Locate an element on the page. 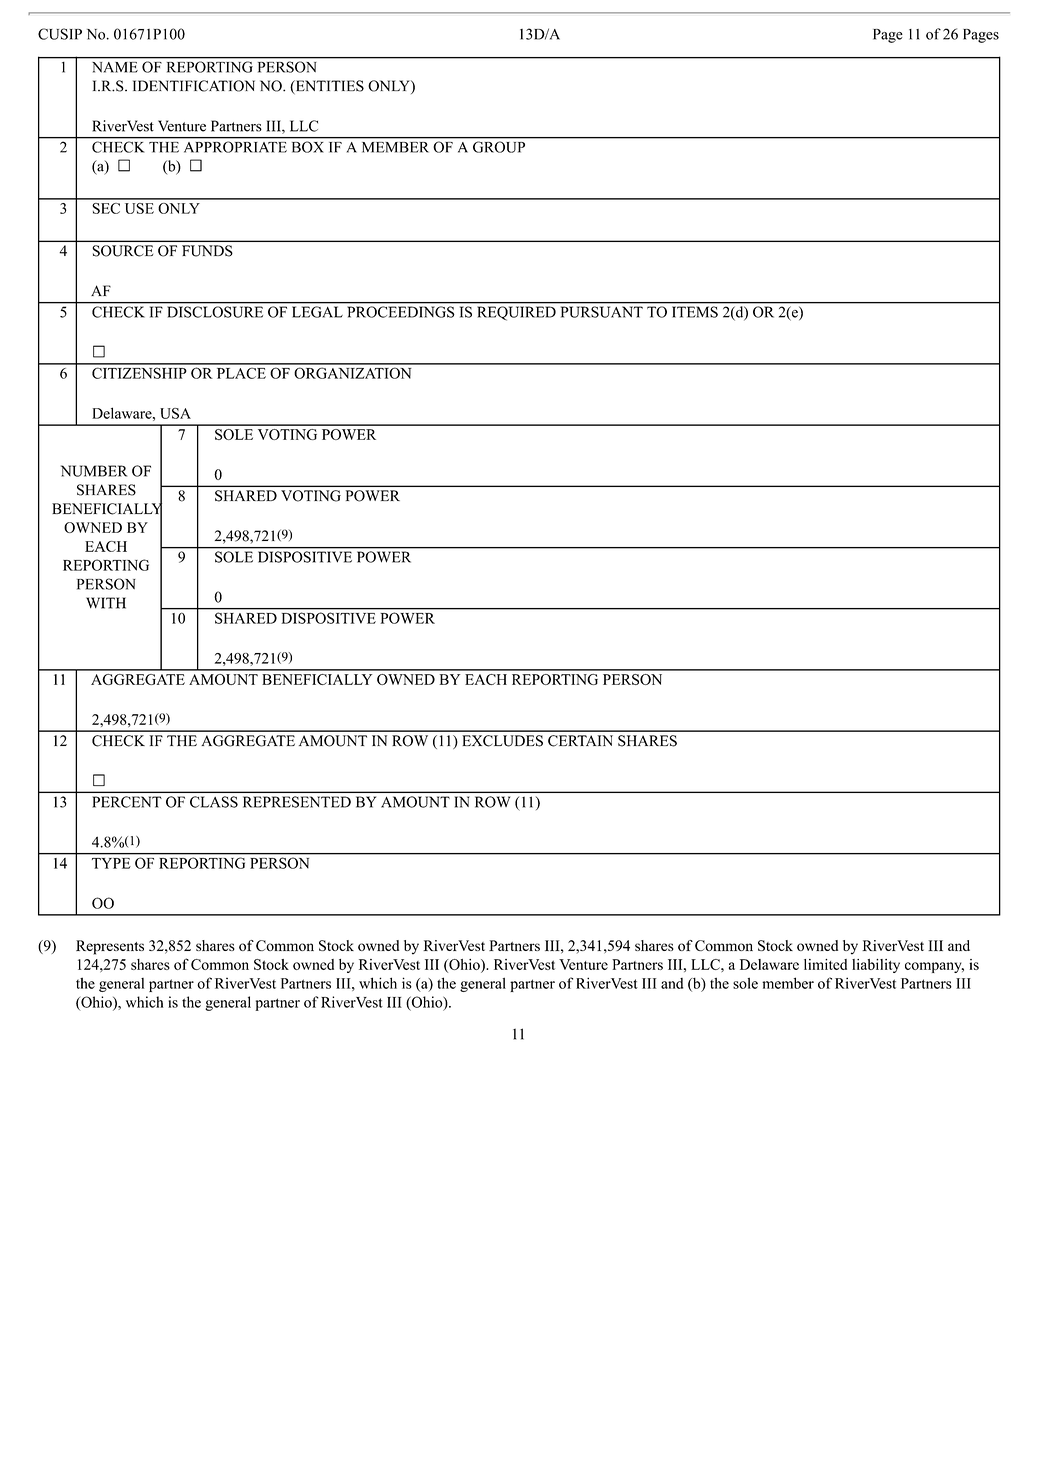  WITH is located at coordinates (106, 603).
